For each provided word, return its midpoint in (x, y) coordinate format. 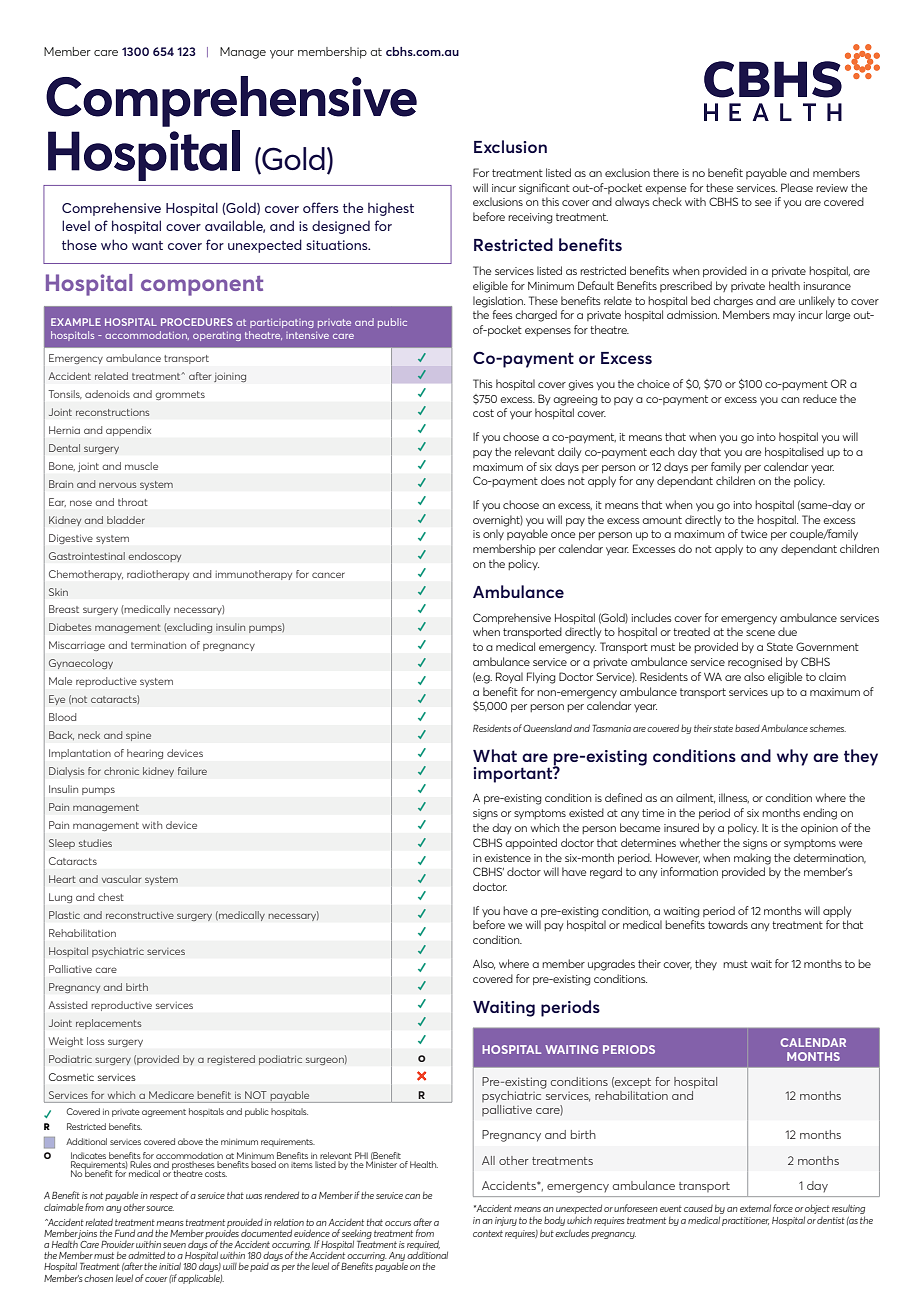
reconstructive (140, 915)
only (493, 534)
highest (391, 209)
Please (797, 187)
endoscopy (154, 557)
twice (754, 534)
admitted (146, 1255)
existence (507, 858)
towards (728, 924)
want (147, 245)
